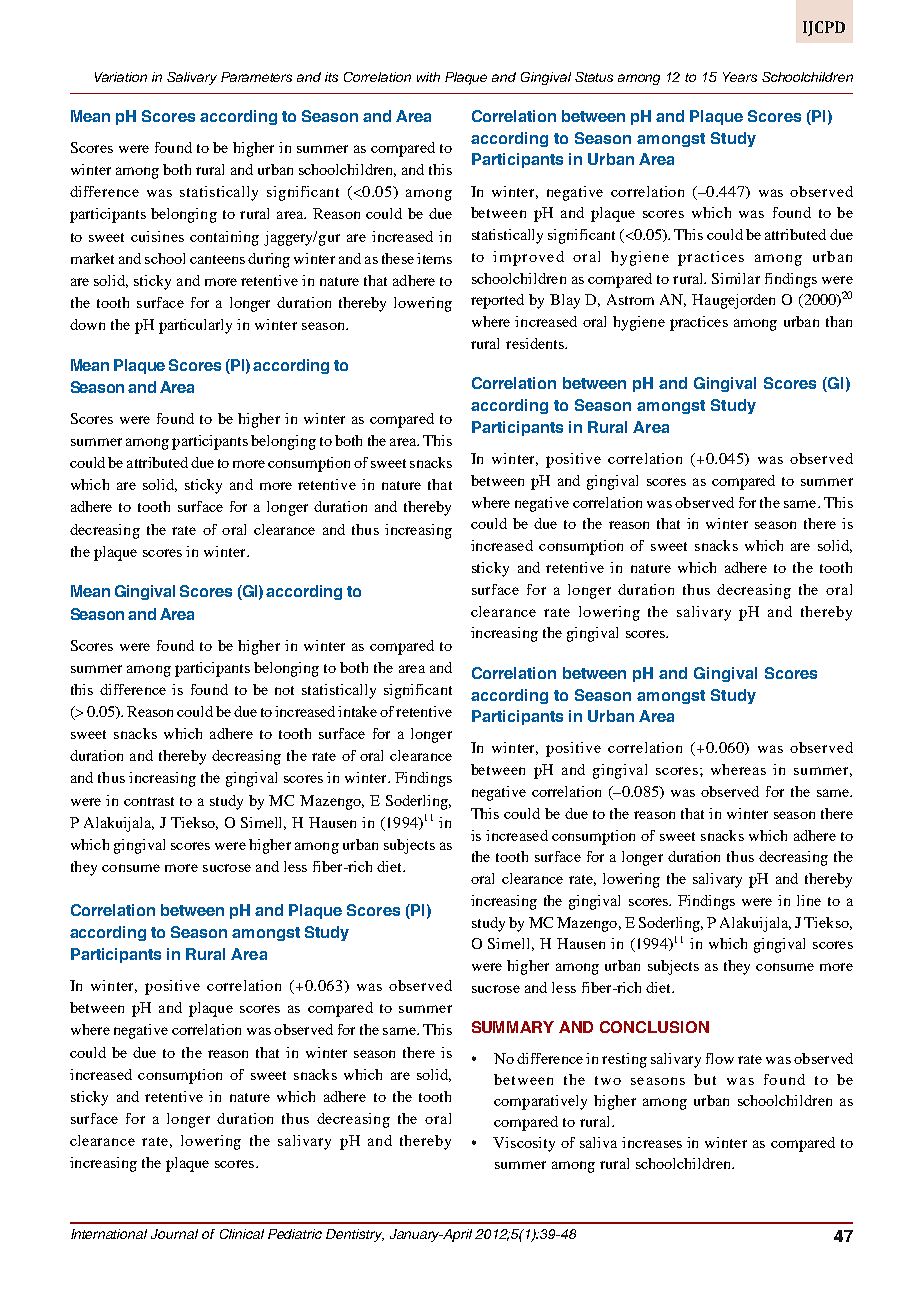 The image size is (923, 1316). Describe the element at coordinates (428, 77) in the image. I see `with` at that location.
